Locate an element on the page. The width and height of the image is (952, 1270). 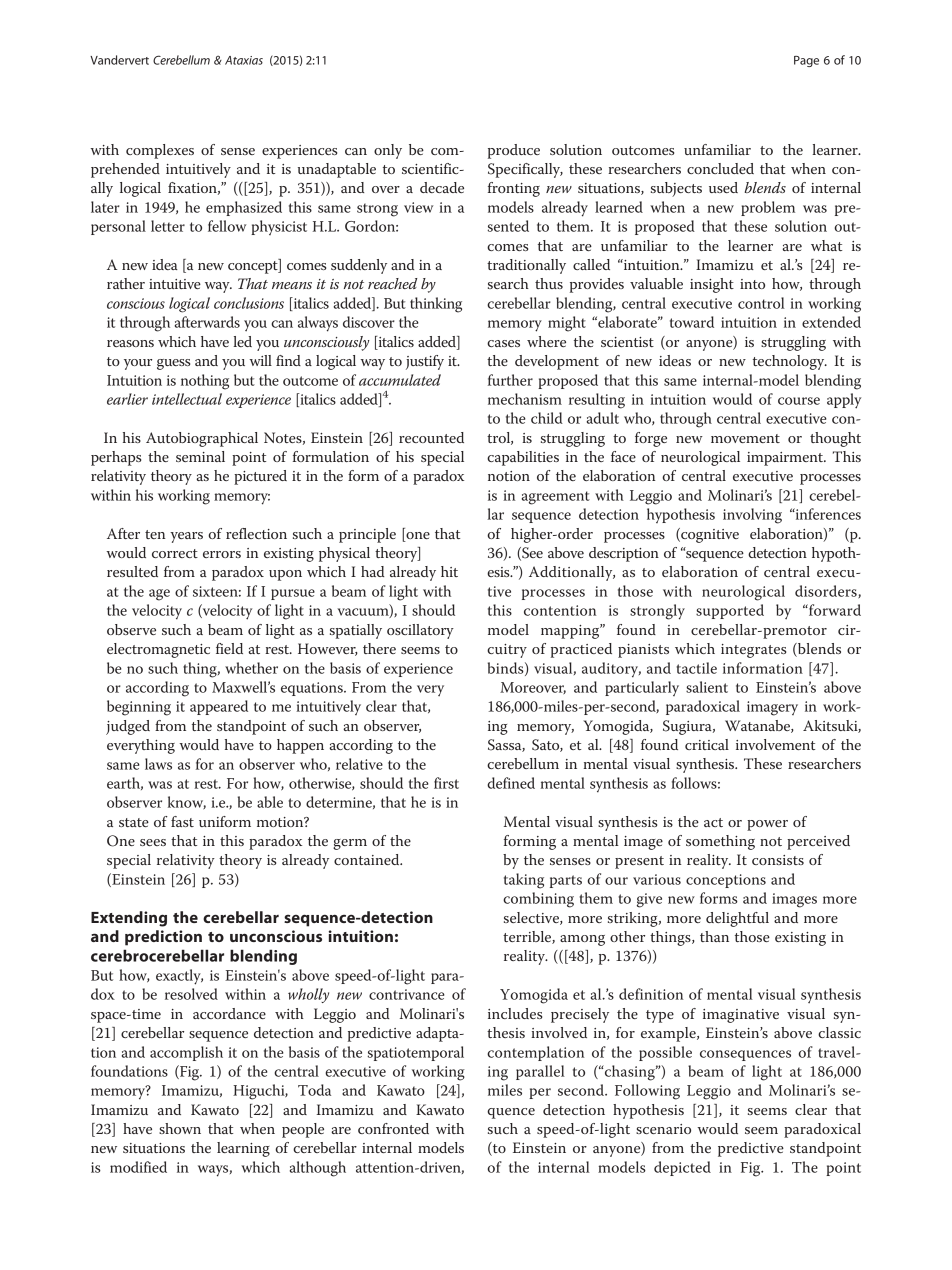
taking is located at coordinates (524, 881).
